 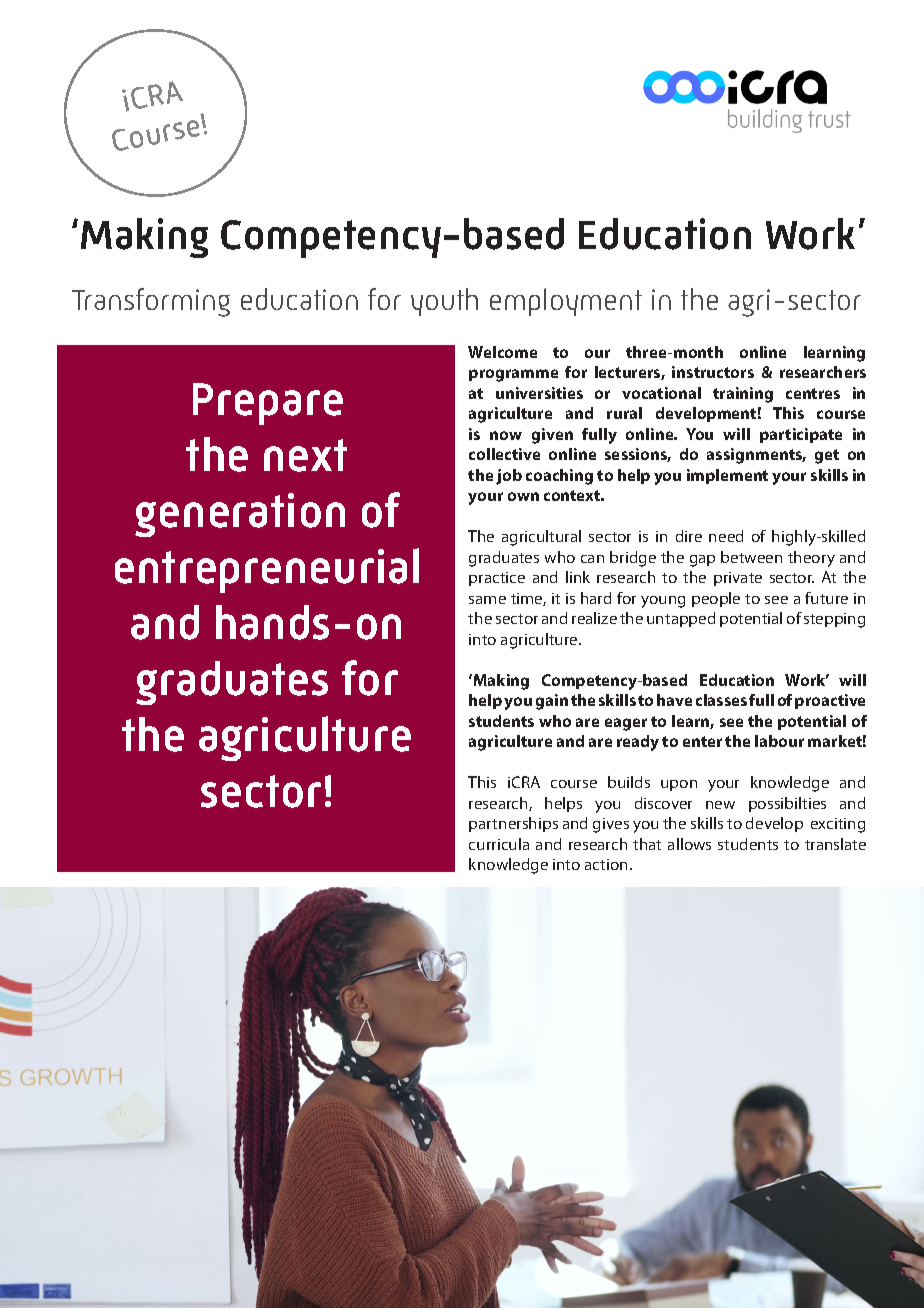 I want to click on entrepreneurial, so click(x=267, y=570).
